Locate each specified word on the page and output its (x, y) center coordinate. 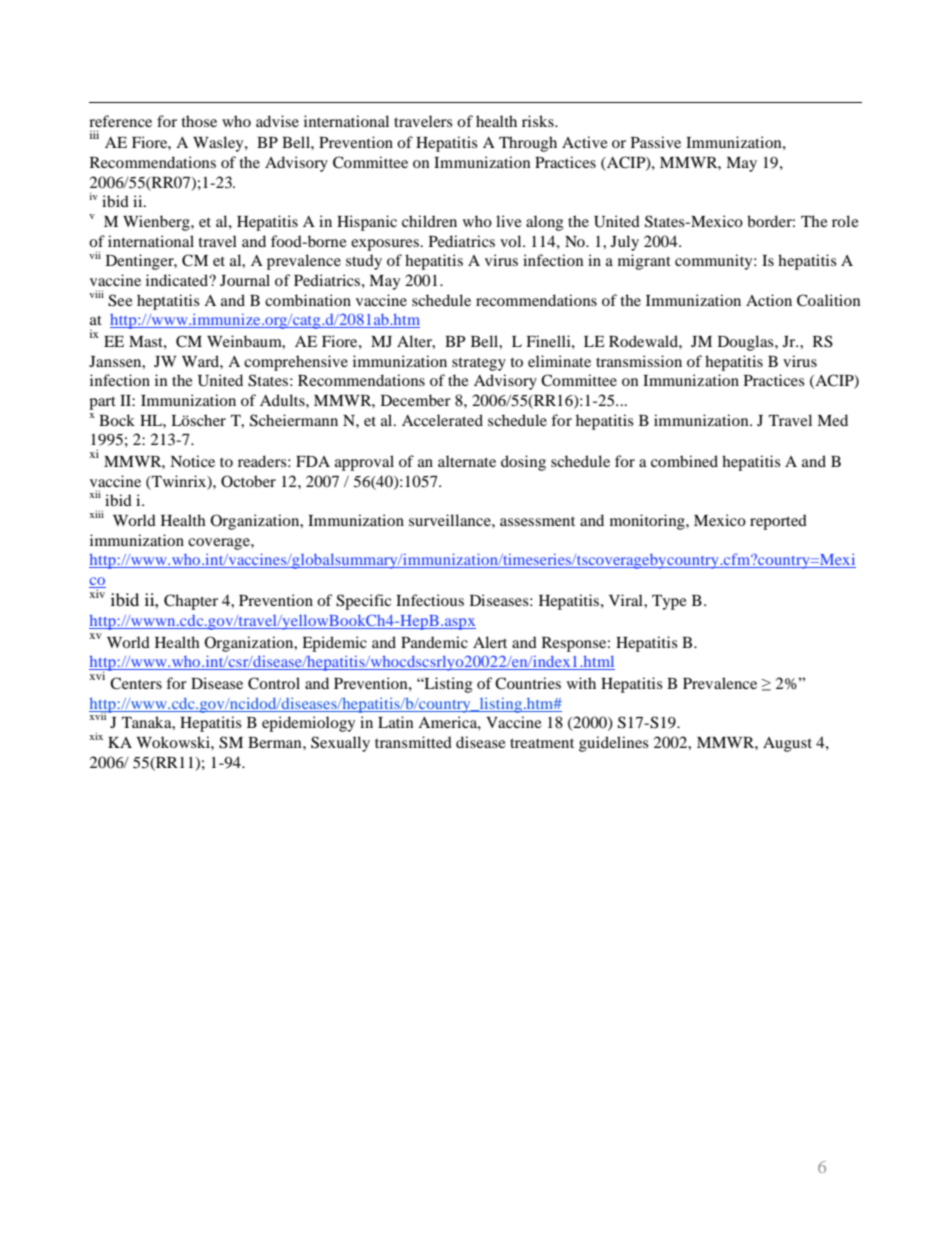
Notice (192, 461)
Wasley (219, 144)
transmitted (413, 742)
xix (96, 736)
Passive (656, 142)
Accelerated (442, 420)
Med (832, 420)
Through (528, 144)
